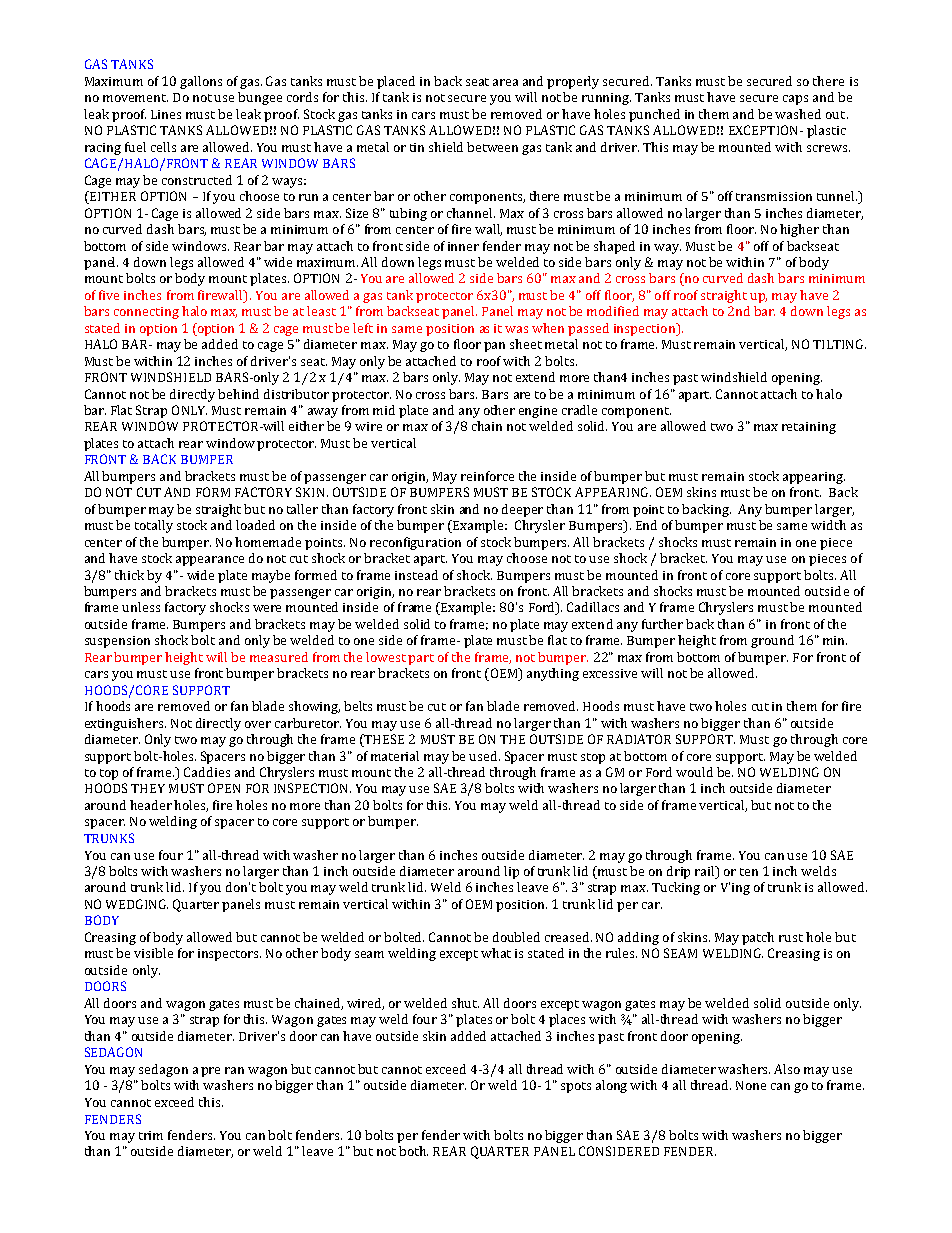 This page has height=1233, width=952. I want to click on unless, so click(141, 607).
